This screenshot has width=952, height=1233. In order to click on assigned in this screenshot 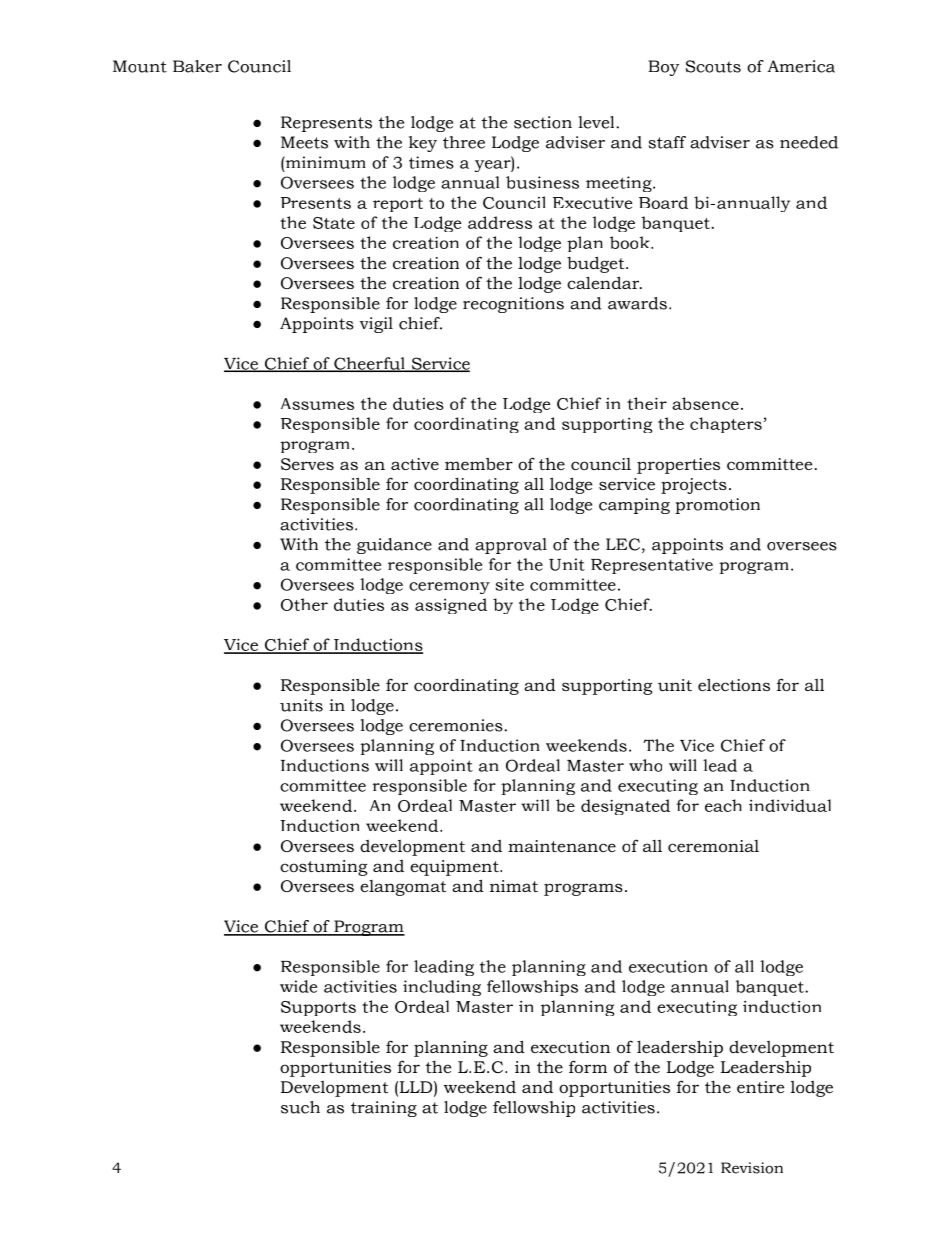, I will do `click(451, 606)`.
